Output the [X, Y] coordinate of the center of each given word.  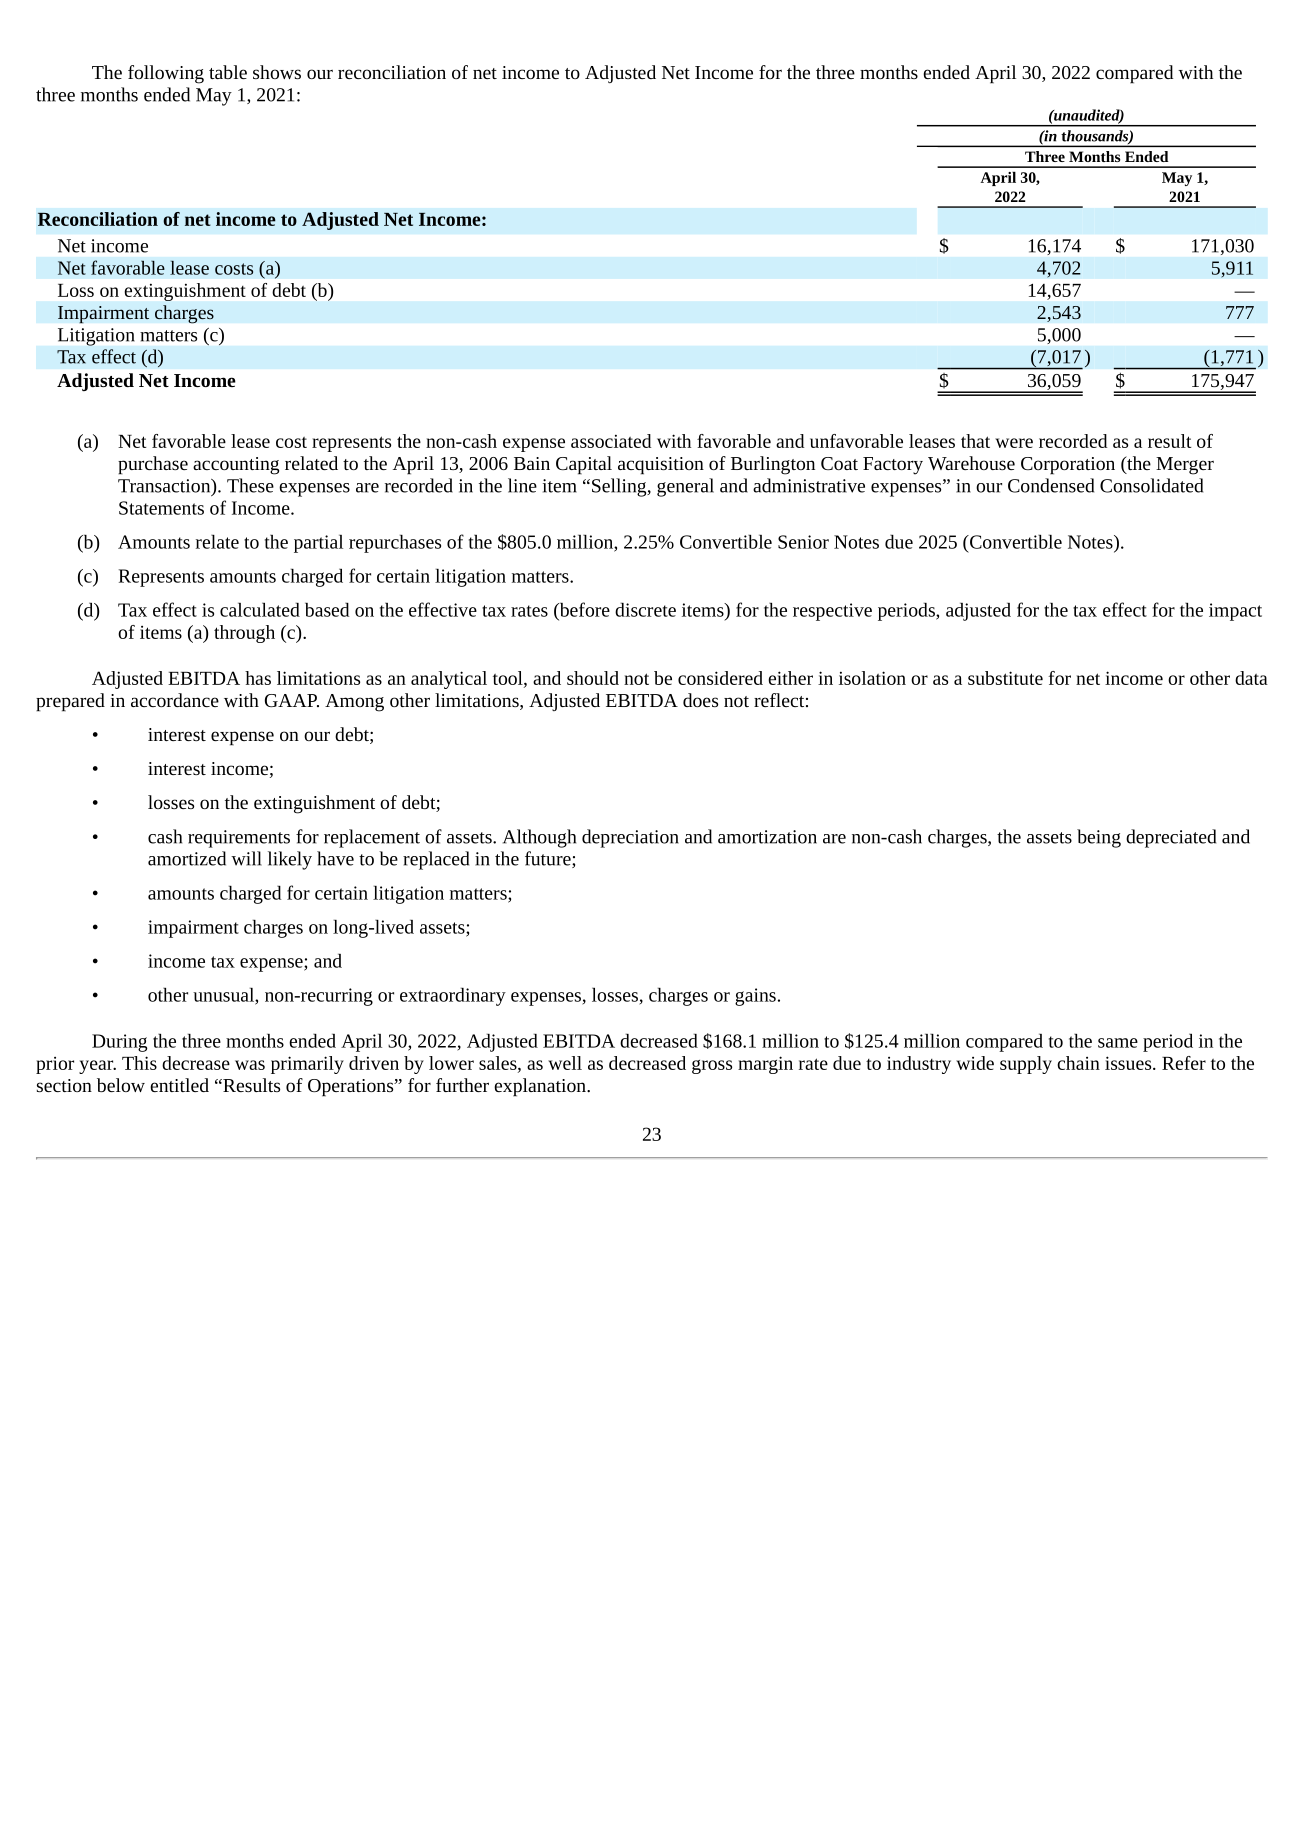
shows [277, 72]
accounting [236, 466]
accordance [175, 700]
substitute [1005, 678]
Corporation [1068, 466]
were [1014, 443]
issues [1129, 1063]
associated [611, 441]
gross [712, 1067]
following [166, 74]
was [250, 1065]
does [700, 700]
